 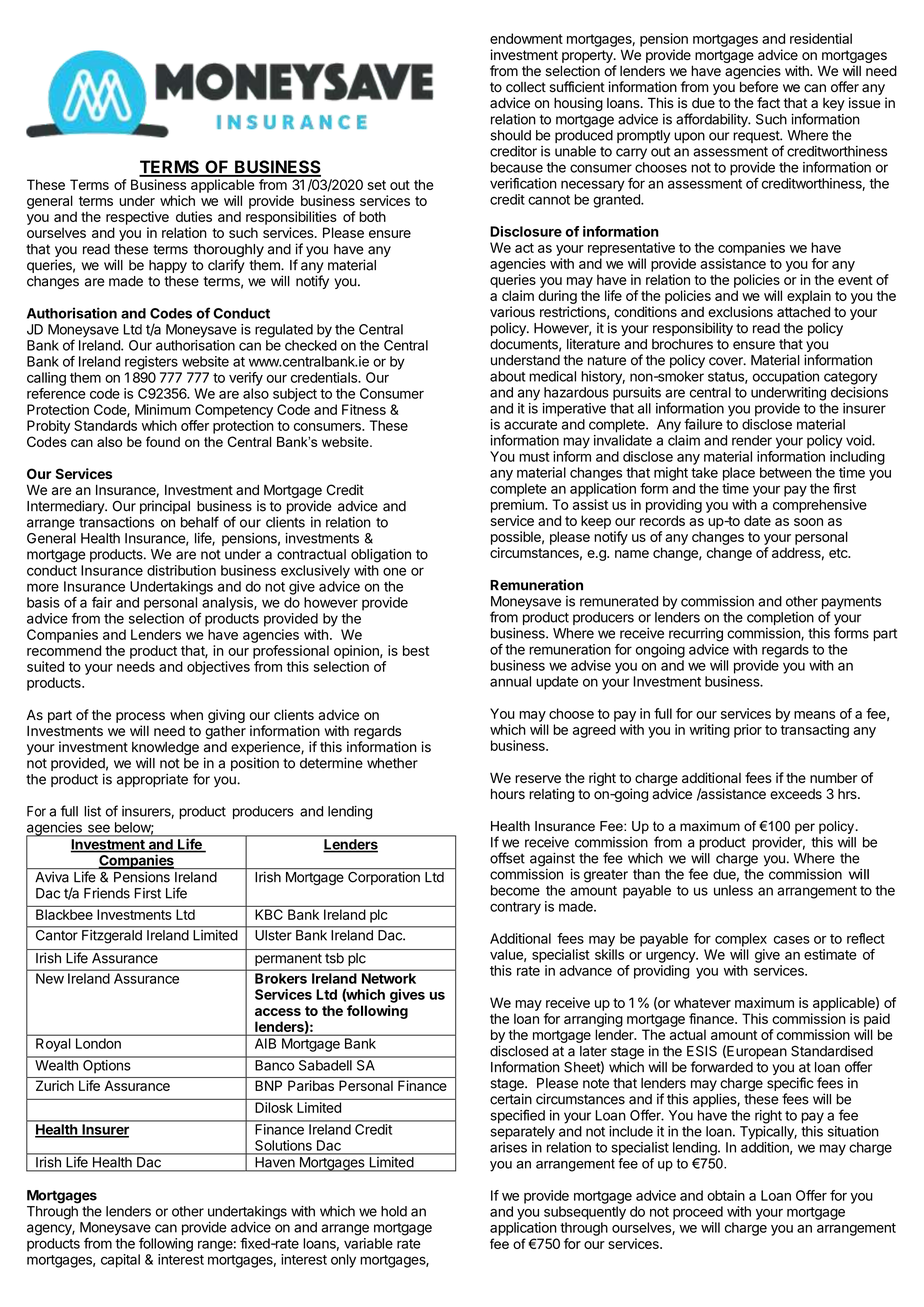 What do you see at coordinates (163, 441) in the screenshot?
I see `found` at bounding box center [163, 441].
